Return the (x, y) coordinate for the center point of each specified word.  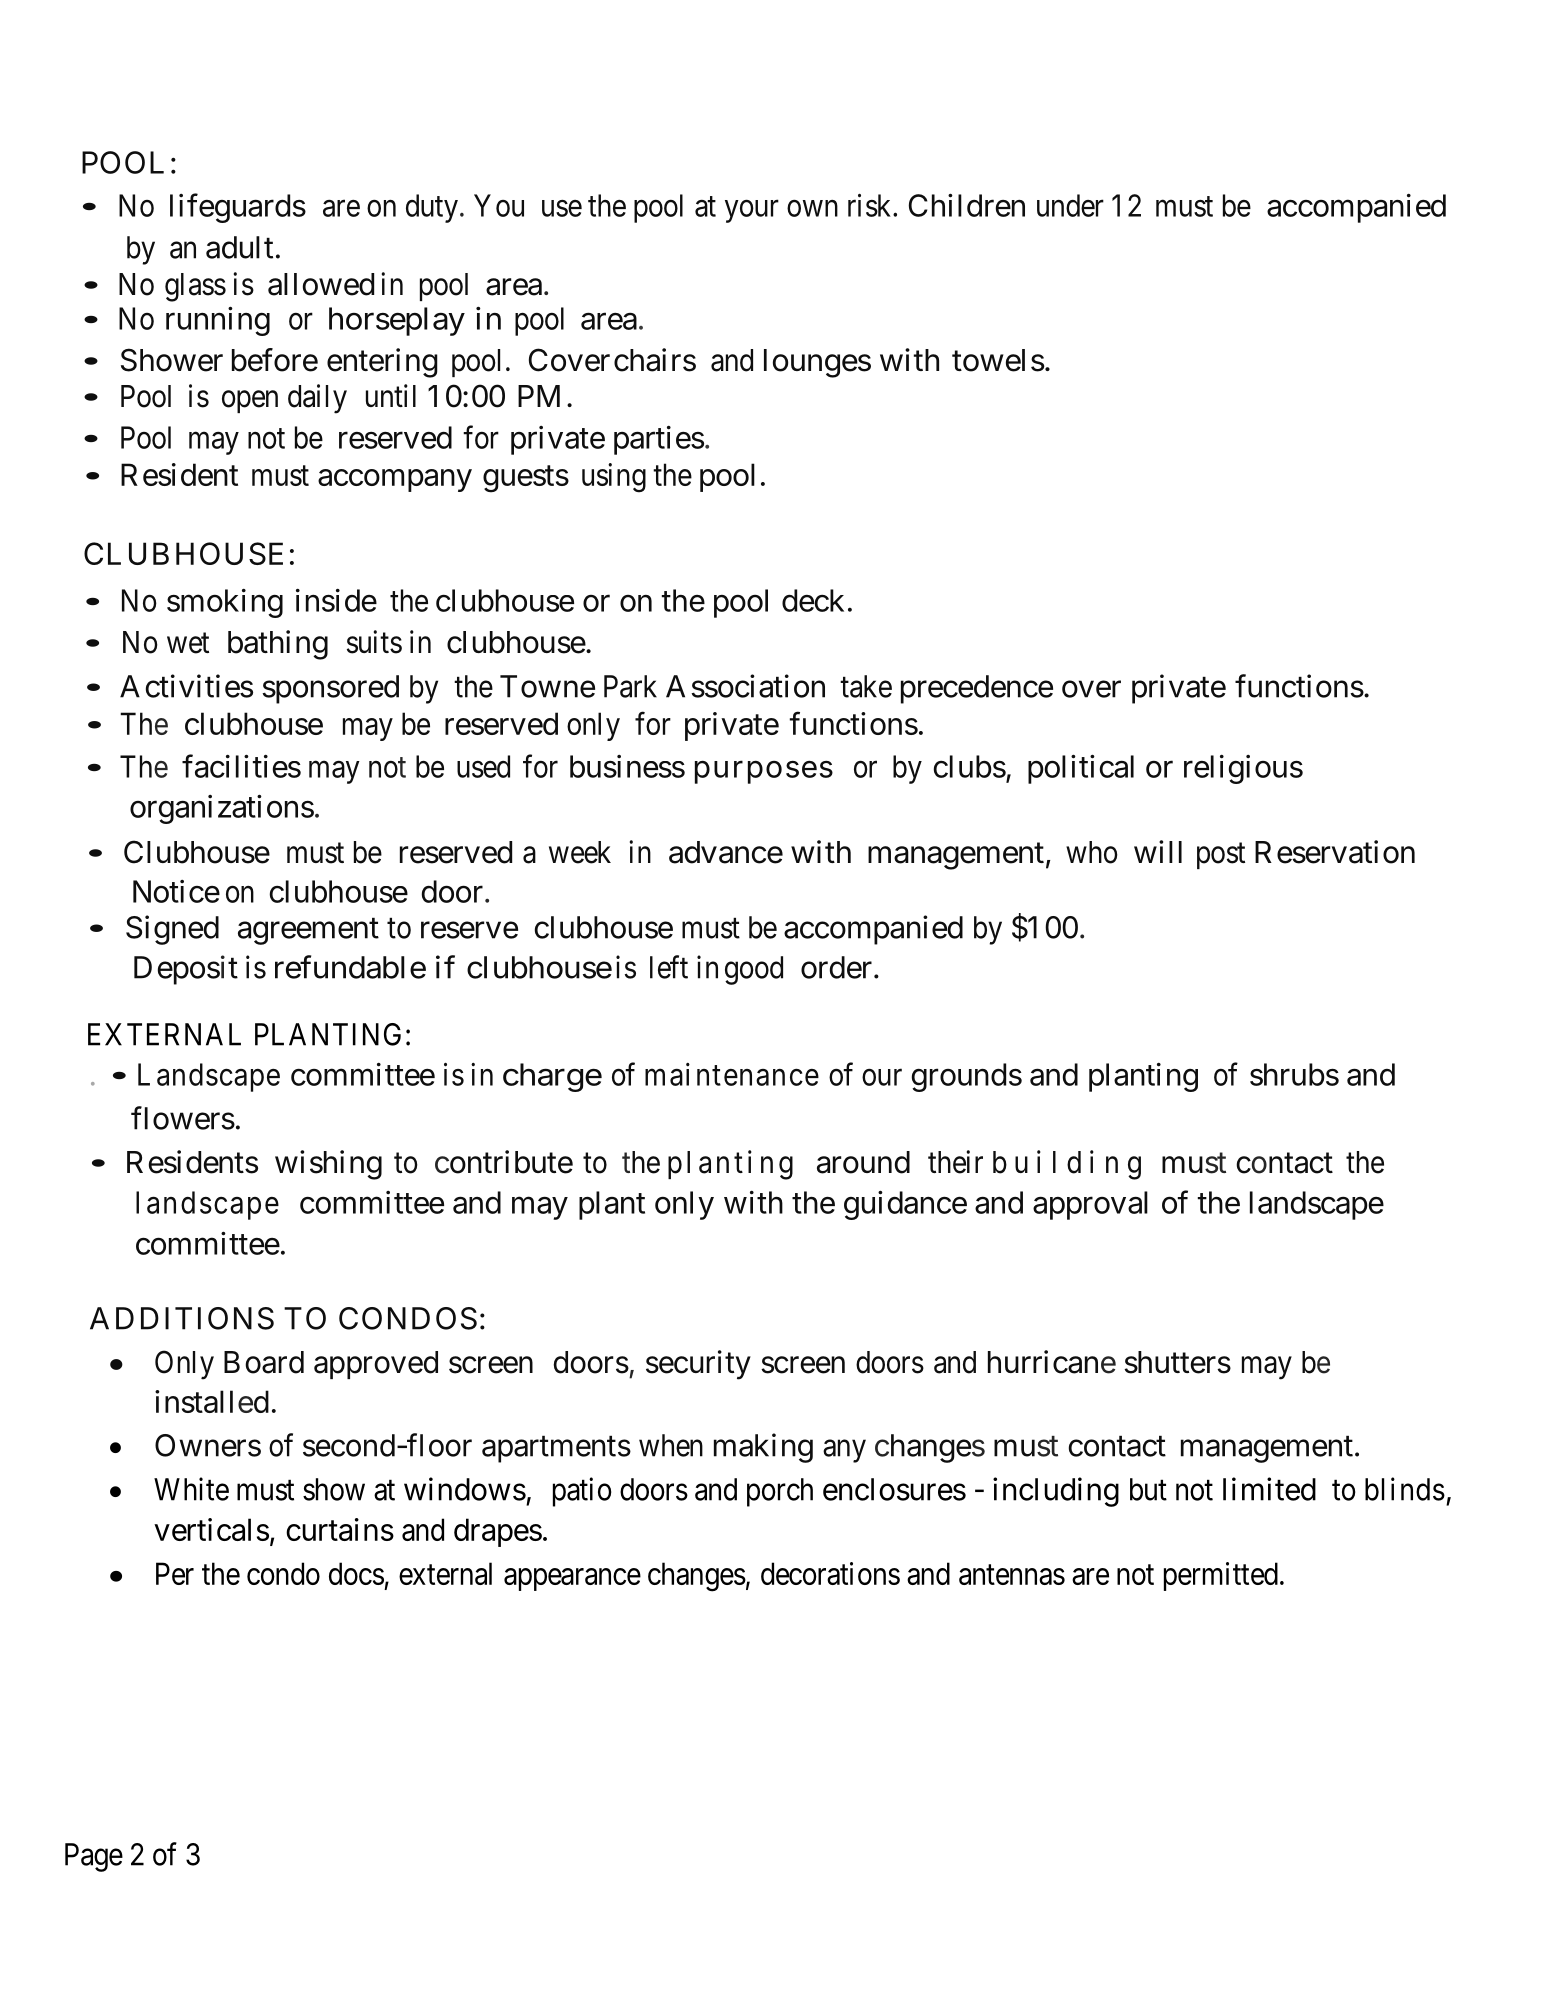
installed (212, 1401)
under (1070, 205)
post (1221, 856)
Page (94, 1857)
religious (1243, 769)
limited (1269, 1489)
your (752, 211)
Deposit (186, 970)
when (671, 1445)
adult (239, 247)
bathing (278, 645)
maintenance (732, 1074)
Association (745, 686)
